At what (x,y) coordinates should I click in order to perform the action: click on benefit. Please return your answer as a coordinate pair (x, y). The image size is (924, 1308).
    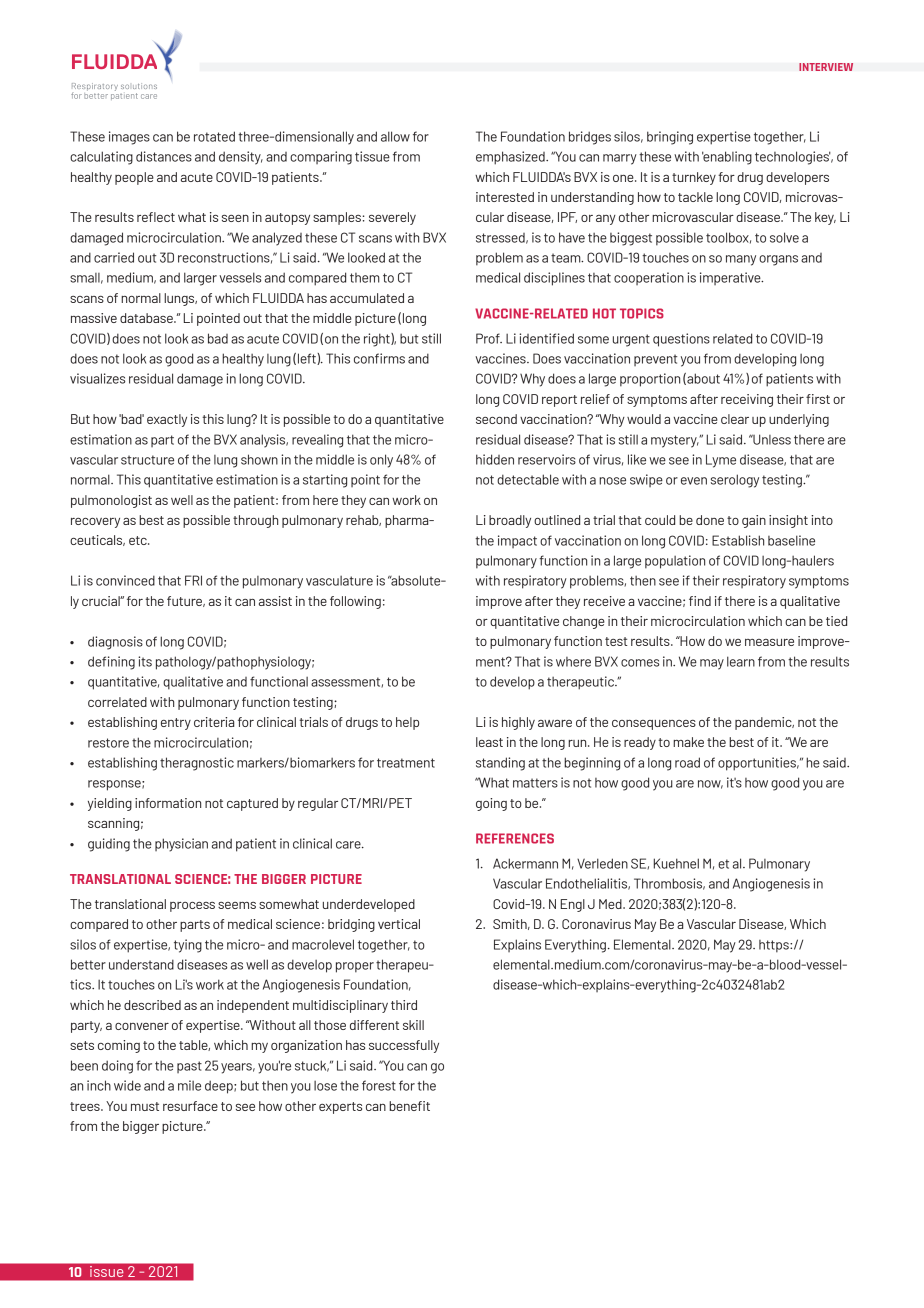
    Looking at the image, I should click on (409, 1106).
